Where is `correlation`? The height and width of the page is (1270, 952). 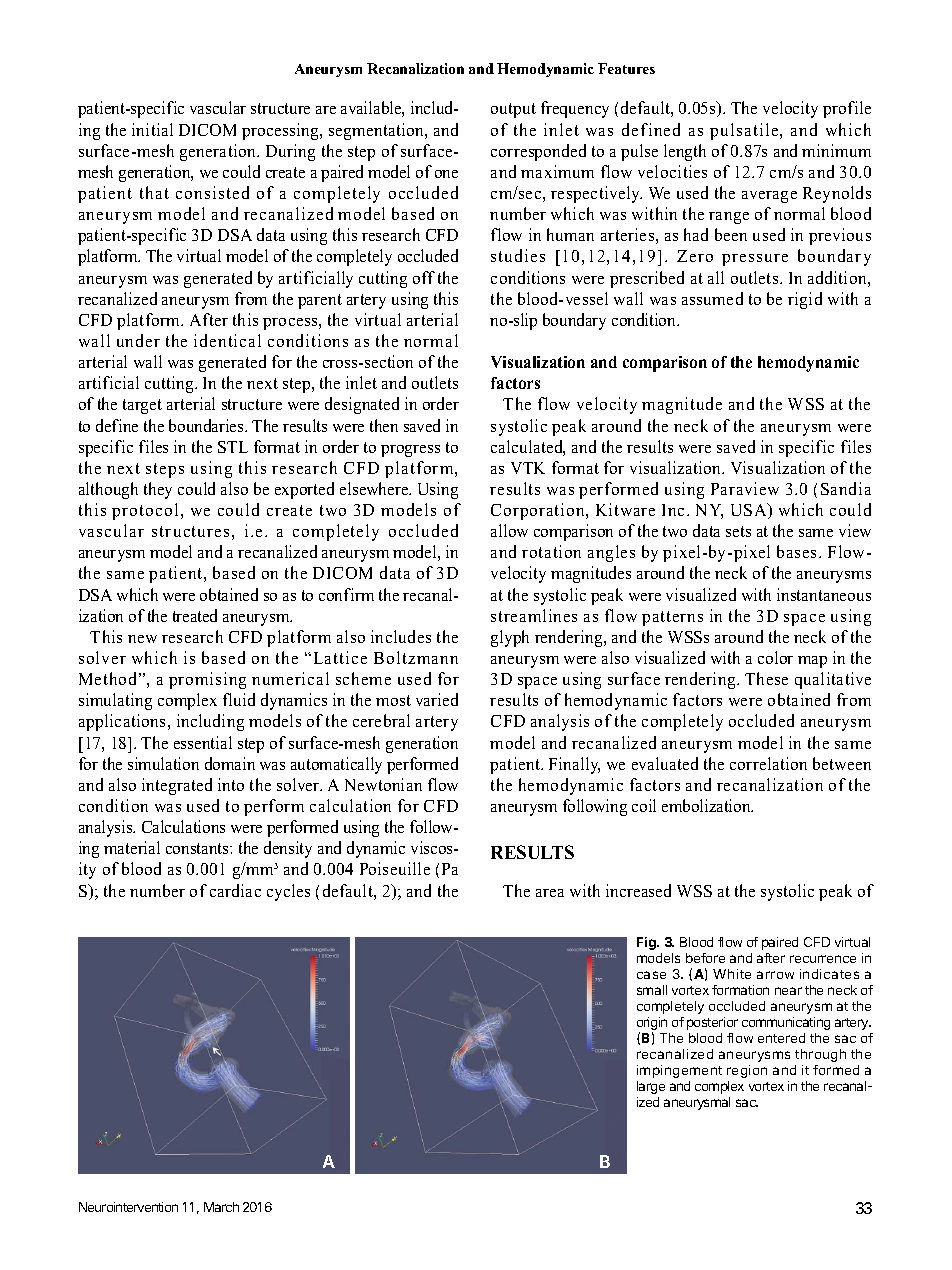
correlation is located at coordinates (768, 763).
